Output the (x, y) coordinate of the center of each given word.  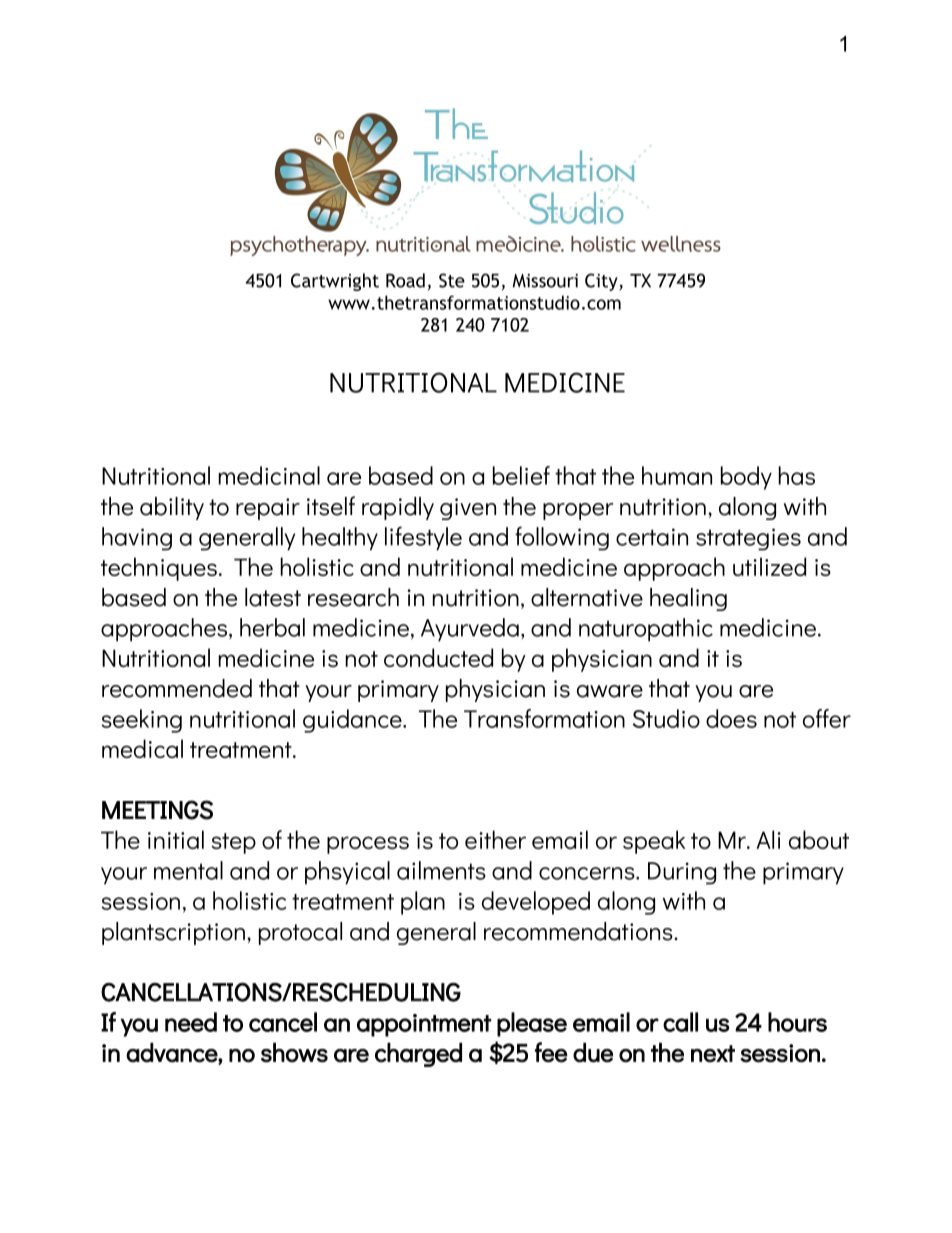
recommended (177, 688)
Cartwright (335, 282)
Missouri (545, 281)
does (731, 718)
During (682, 873)
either (495, 839)
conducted (438, 657)
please (532, 1024)
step (233, 843)
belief (521, 475)
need (191, 1022)
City (602, 282)
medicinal (269, 475)
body (746, 478)
